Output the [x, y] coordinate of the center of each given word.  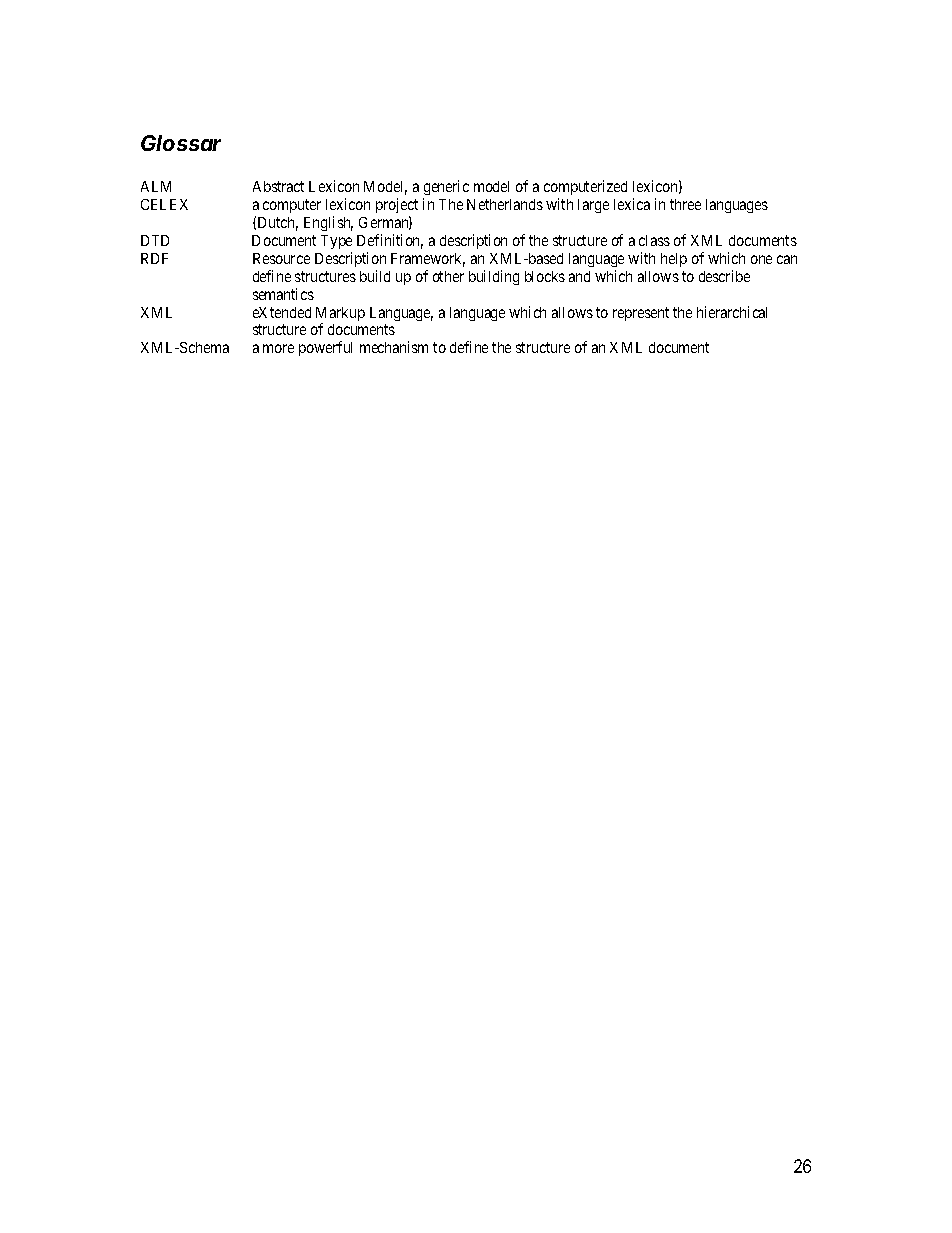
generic [446, 189]
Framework [428, 260]
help [674, 260]
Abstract [278, 186]
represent [641, 314]
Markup [340, 315]
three [685, 204]
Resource [281, 258]
